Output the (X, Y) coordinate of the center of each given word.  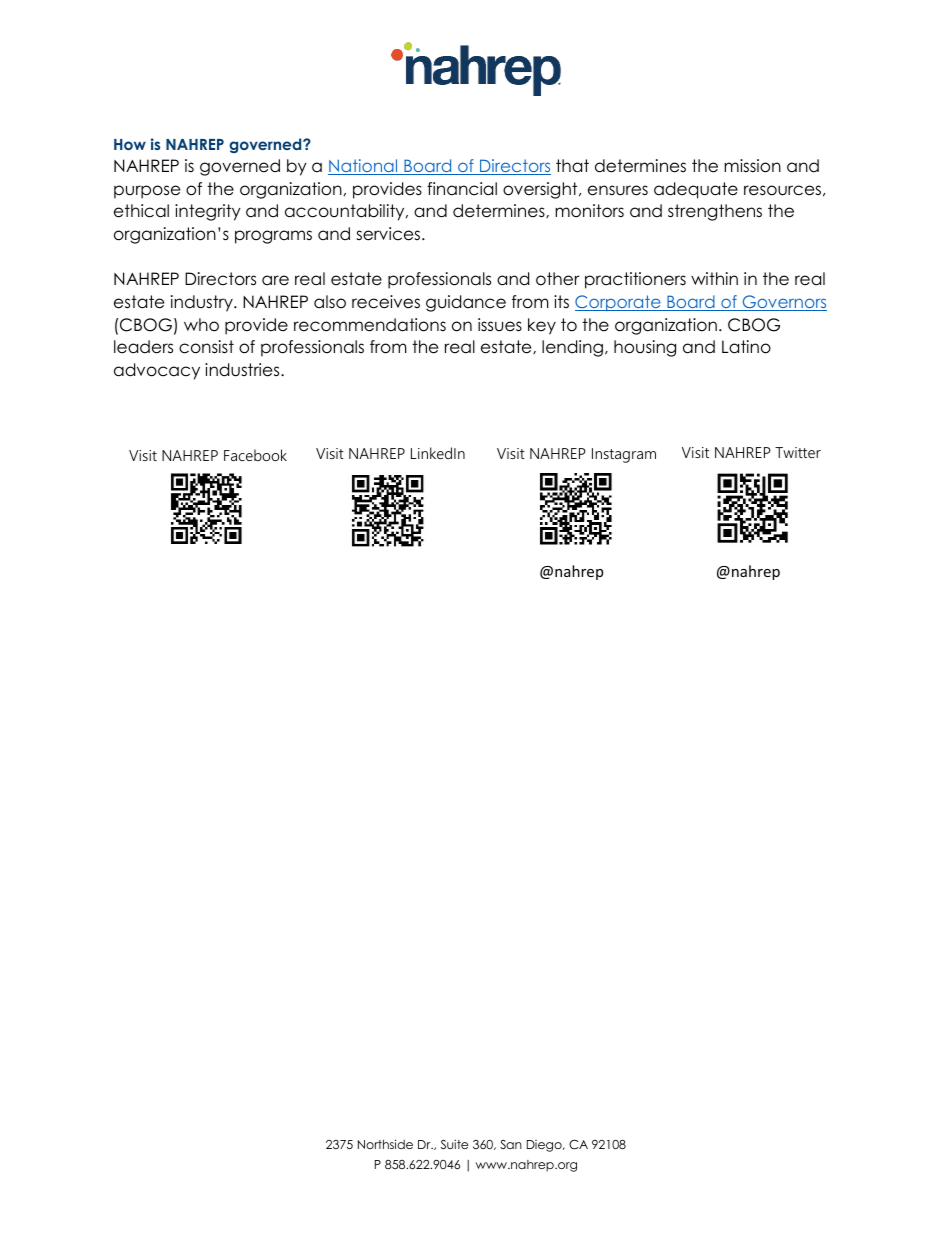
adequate (696, 190)
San (511, 1144)
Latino (746, 347)
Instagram (624, 455)
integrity (208, 212)
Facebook (255, 455)
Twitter (798, 452)
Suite (454, 1144)
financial (462, 189)
